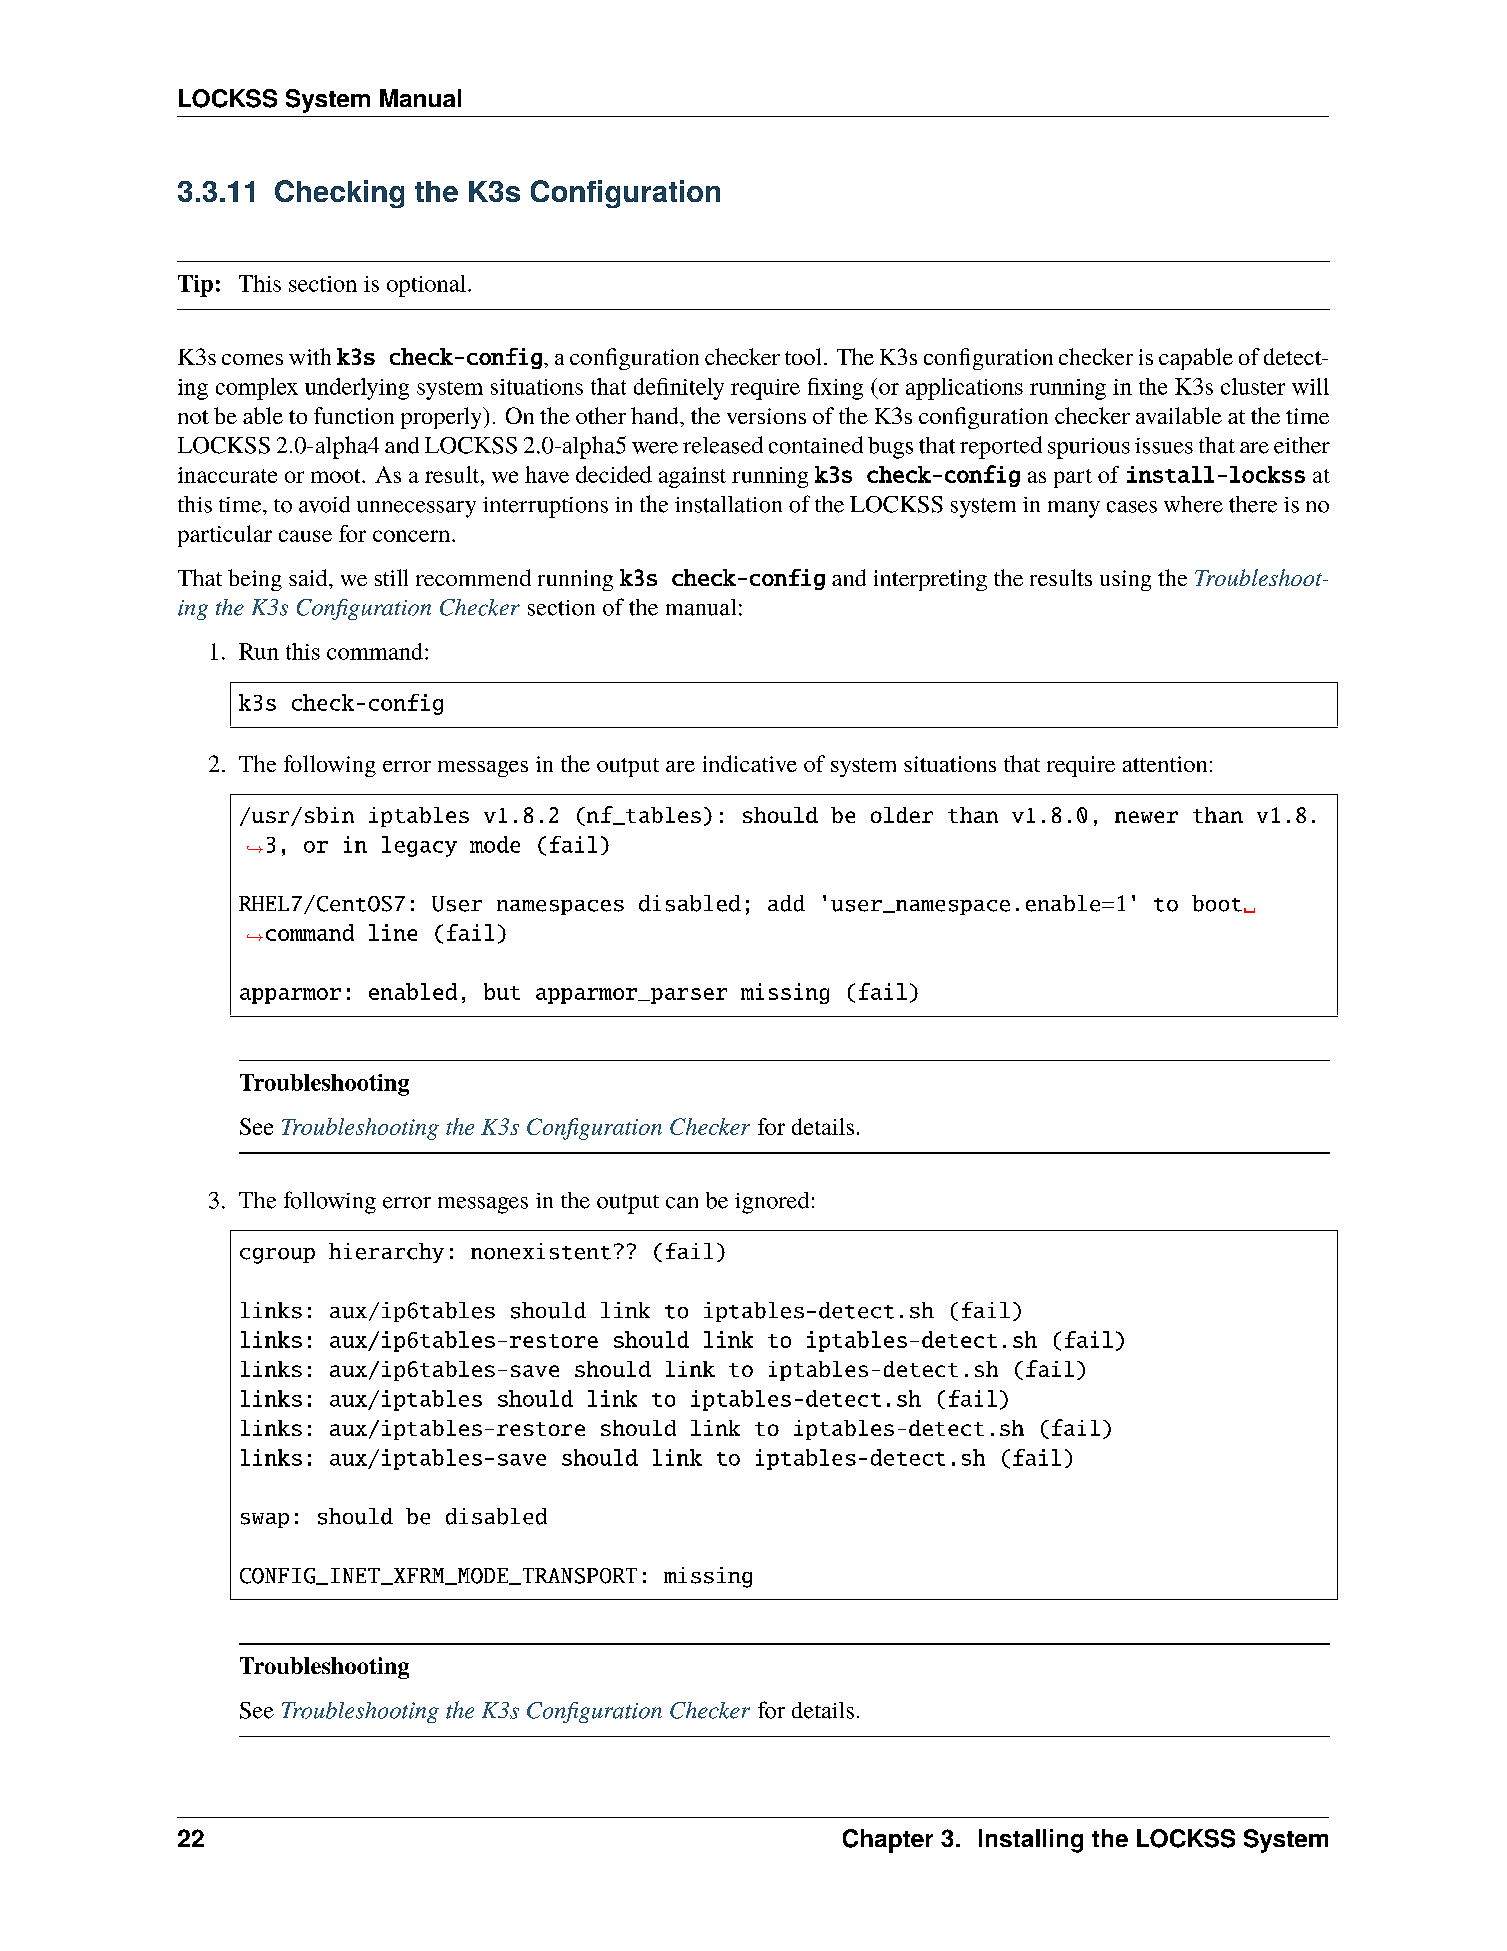 The image size is (1507, 1951). Describe the element at coordinates (541, 1251) in the document. I see `nonexistent` at that location.
